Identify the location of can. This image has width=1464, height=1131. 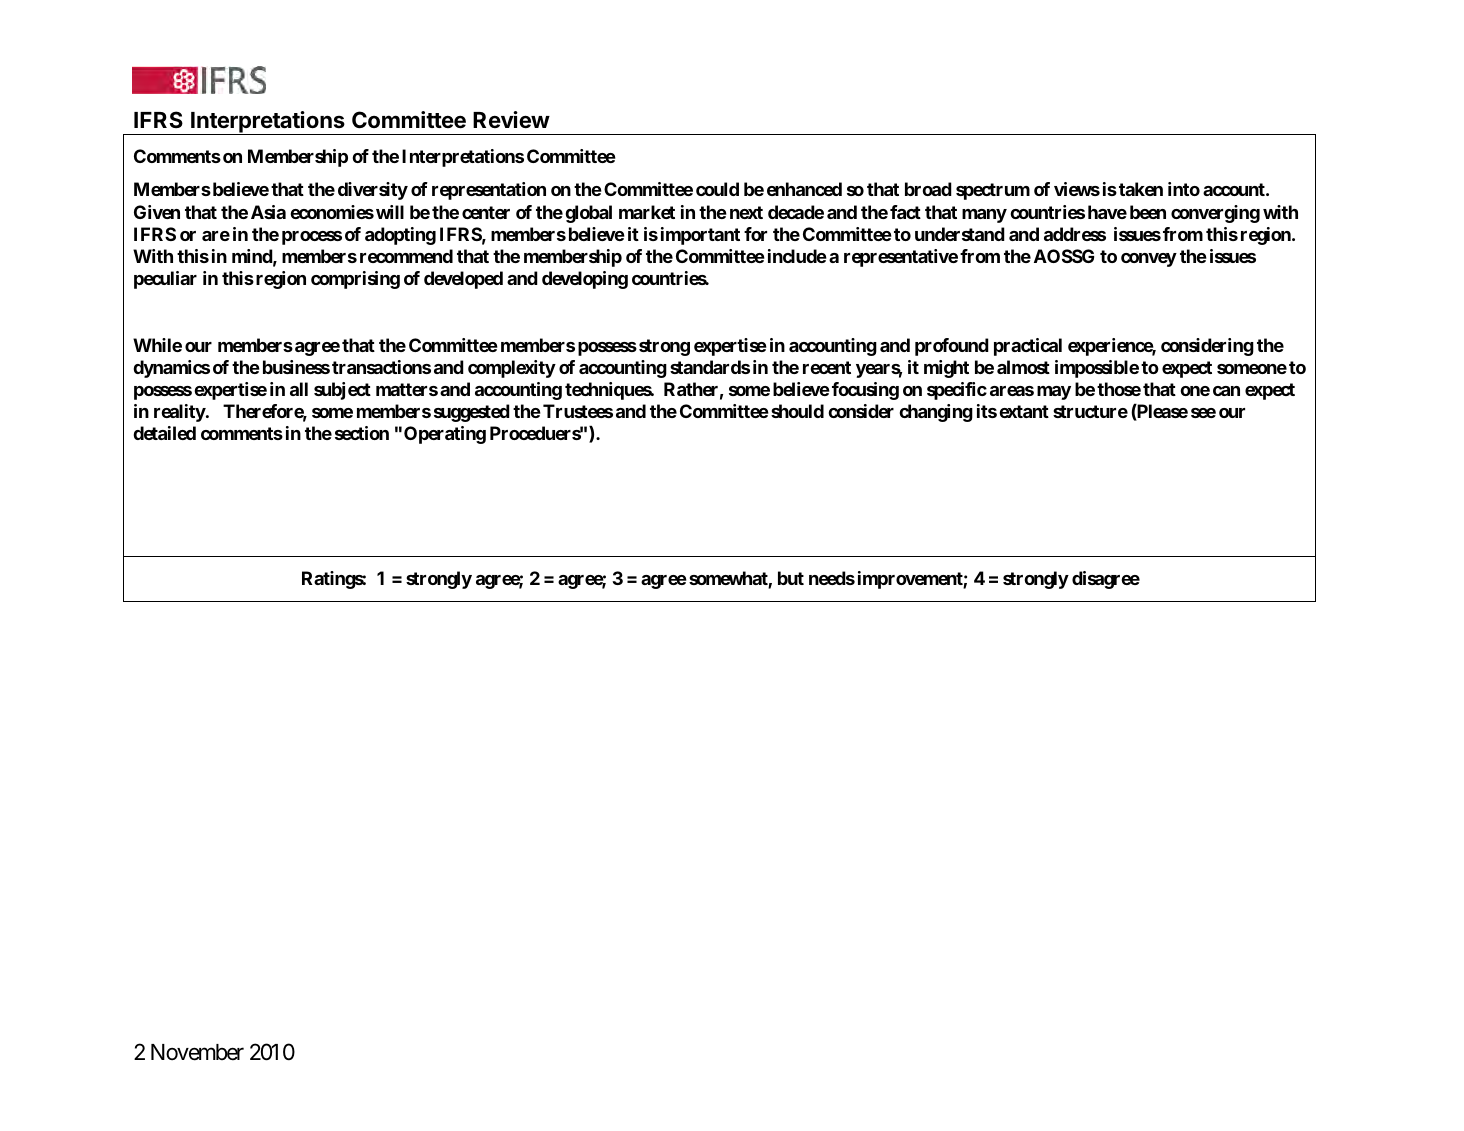
(1226, 391).
